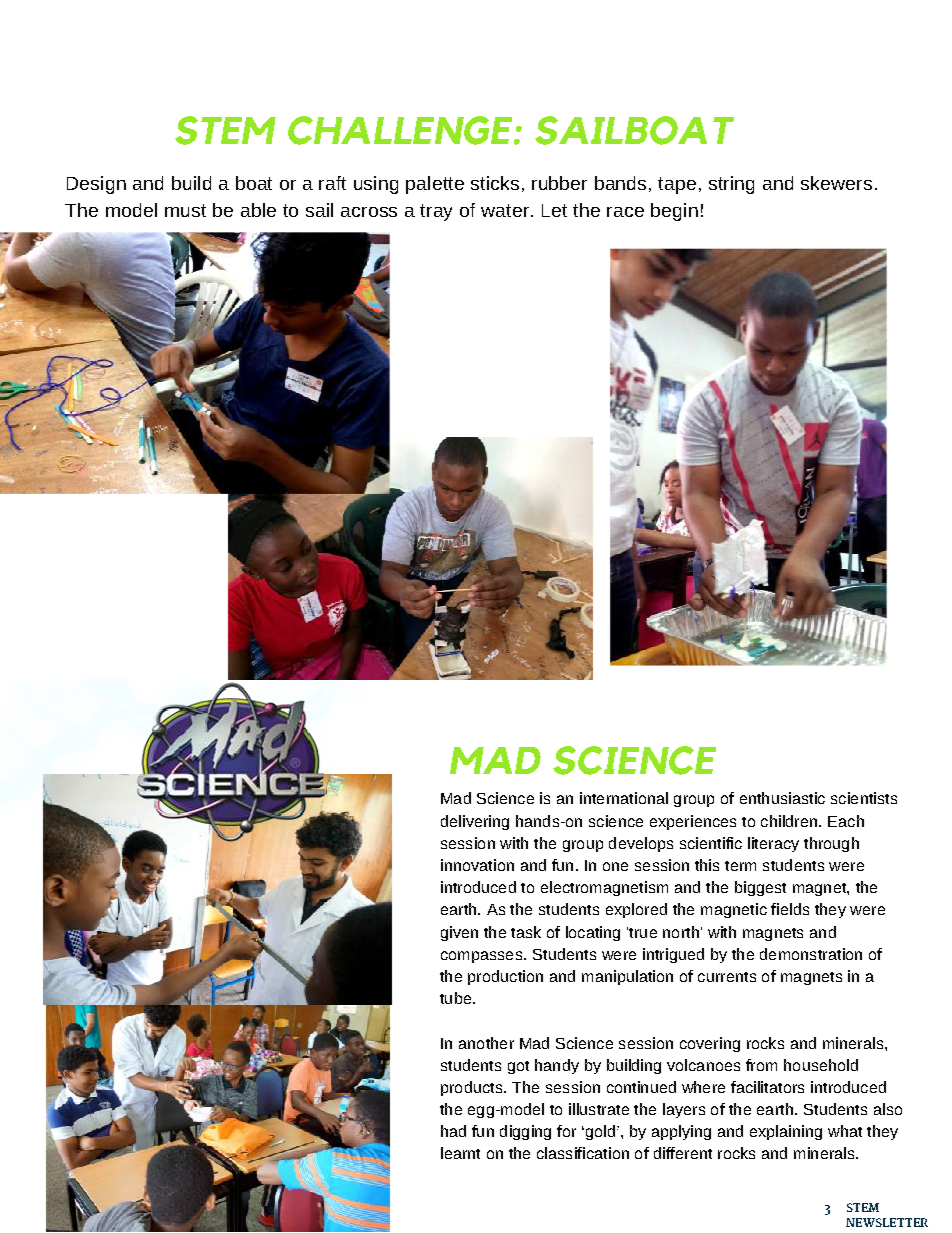 This image has width=952, height=1233. What do you see at coordinates (782, 798) in the image?
I see `enthusiastic` at bounding box center [782, 798].
